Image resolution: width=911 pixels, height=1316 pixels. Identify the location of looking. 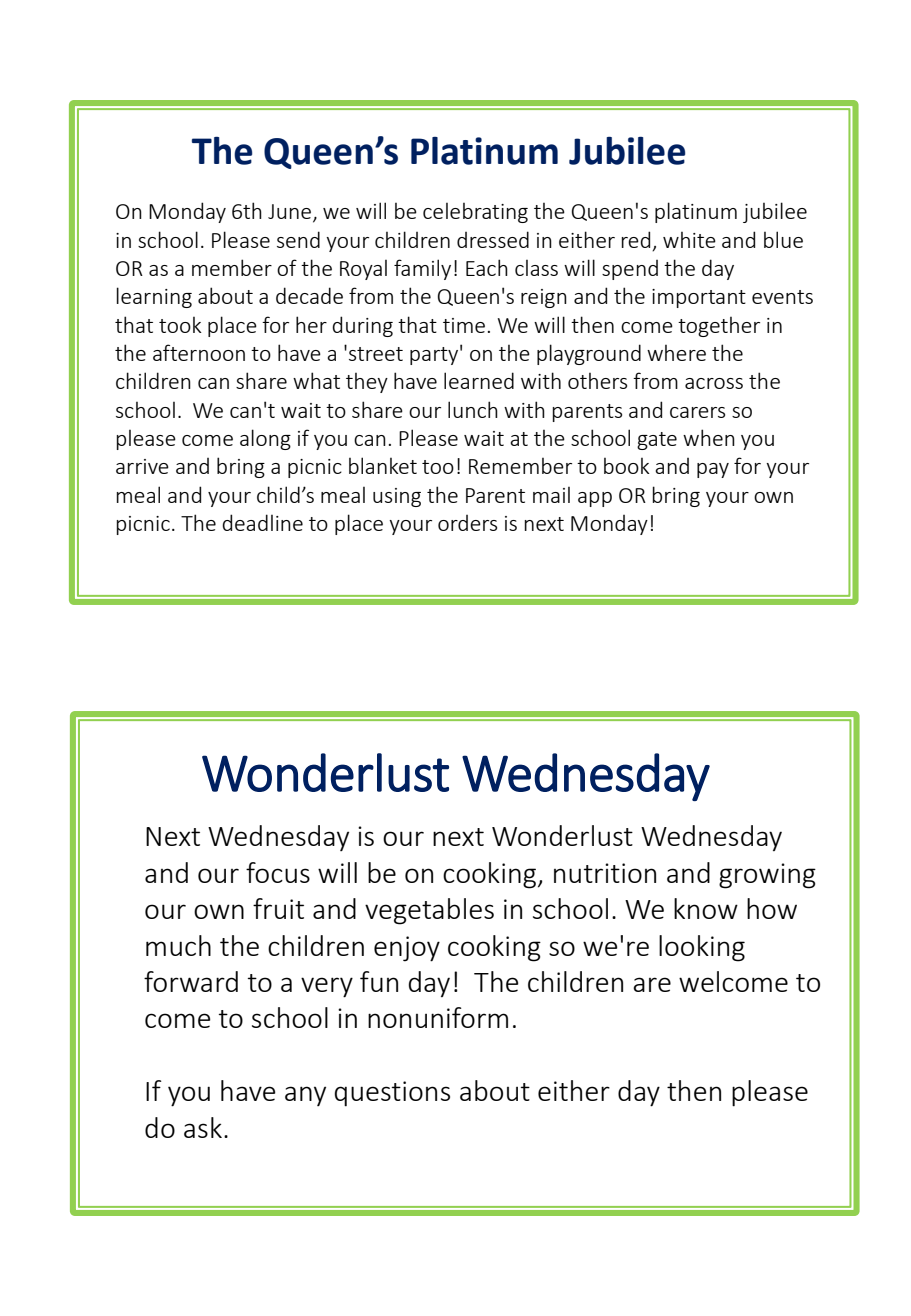
(702, 948).
